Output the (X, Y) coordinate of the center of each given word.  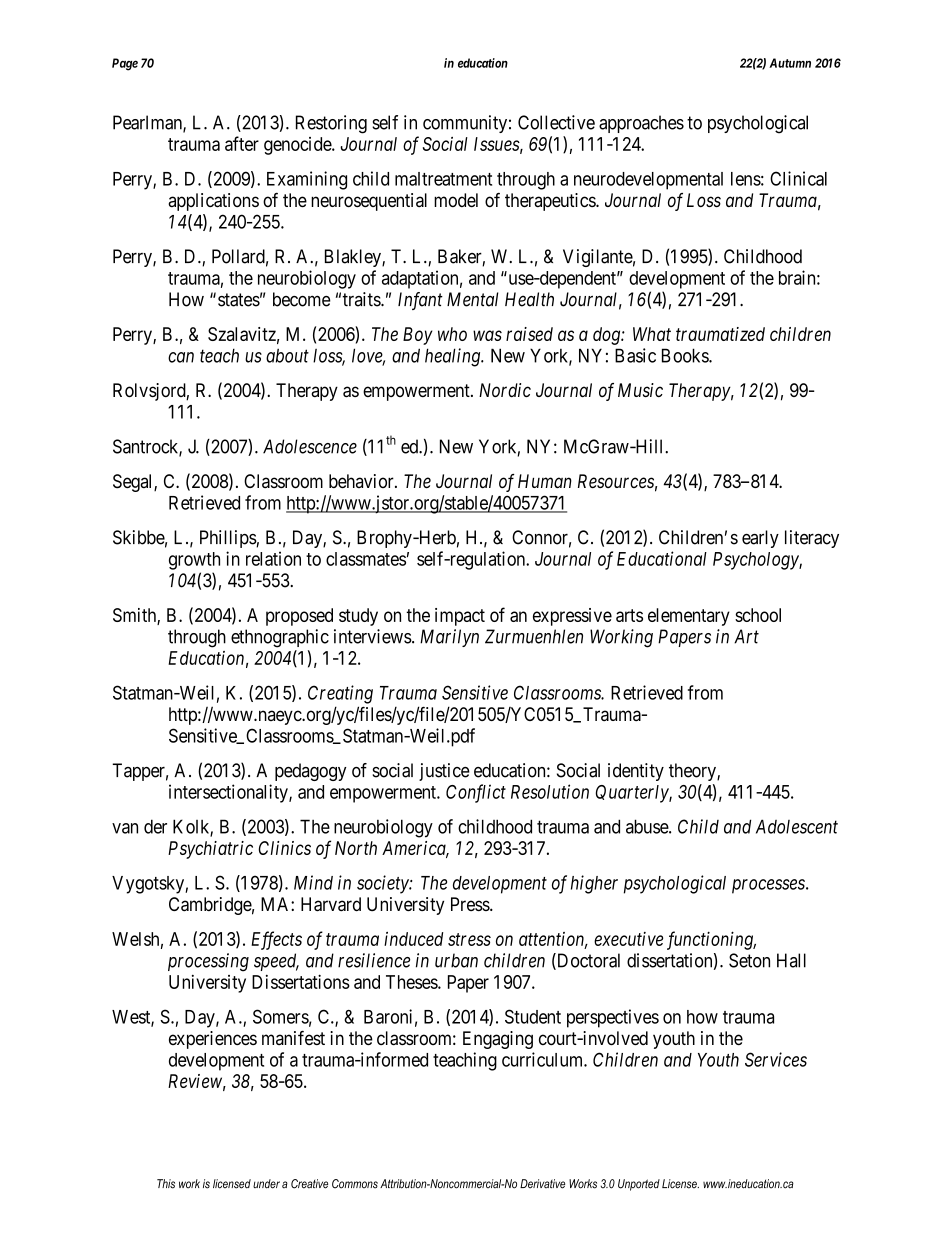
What (652, 334)
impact (460, 617)
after (242, 143)
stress (469, 939)
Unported (639, 1185)
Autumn (790, 63)
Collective (556, 122)
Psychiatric (210, 850)
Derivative (542, 1184)
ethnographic (280, 638)
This (166, 1184)
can (181, 357)
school (758, 615)
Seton (749, 960)
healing (454, 357)
